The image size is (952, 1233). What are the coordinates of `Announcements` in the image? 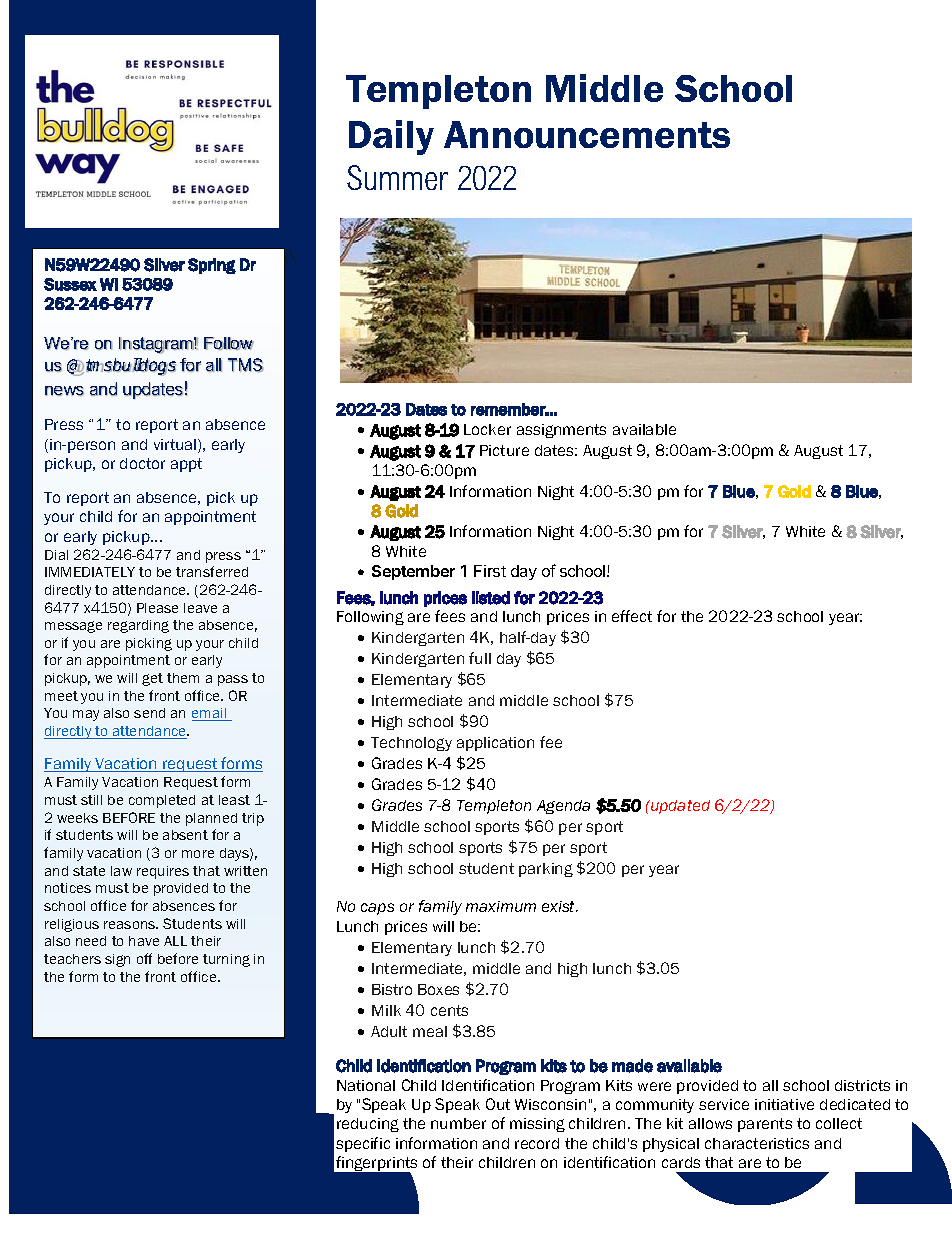 It's located at (587, 134).
